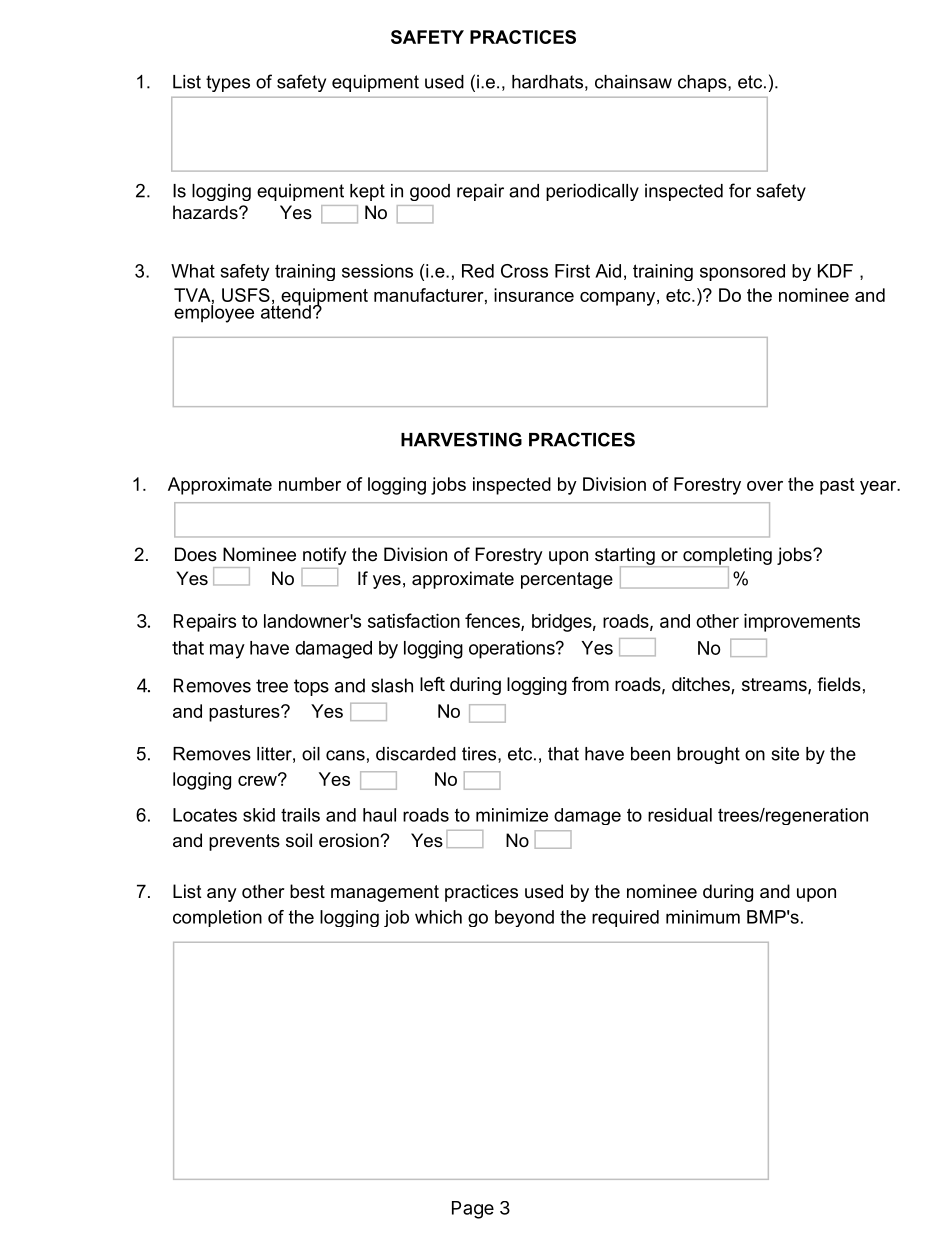  What do you see at coordinates (473, 1210) in the screenshot?
I see `Page` at bounding box center [473, 1210].
